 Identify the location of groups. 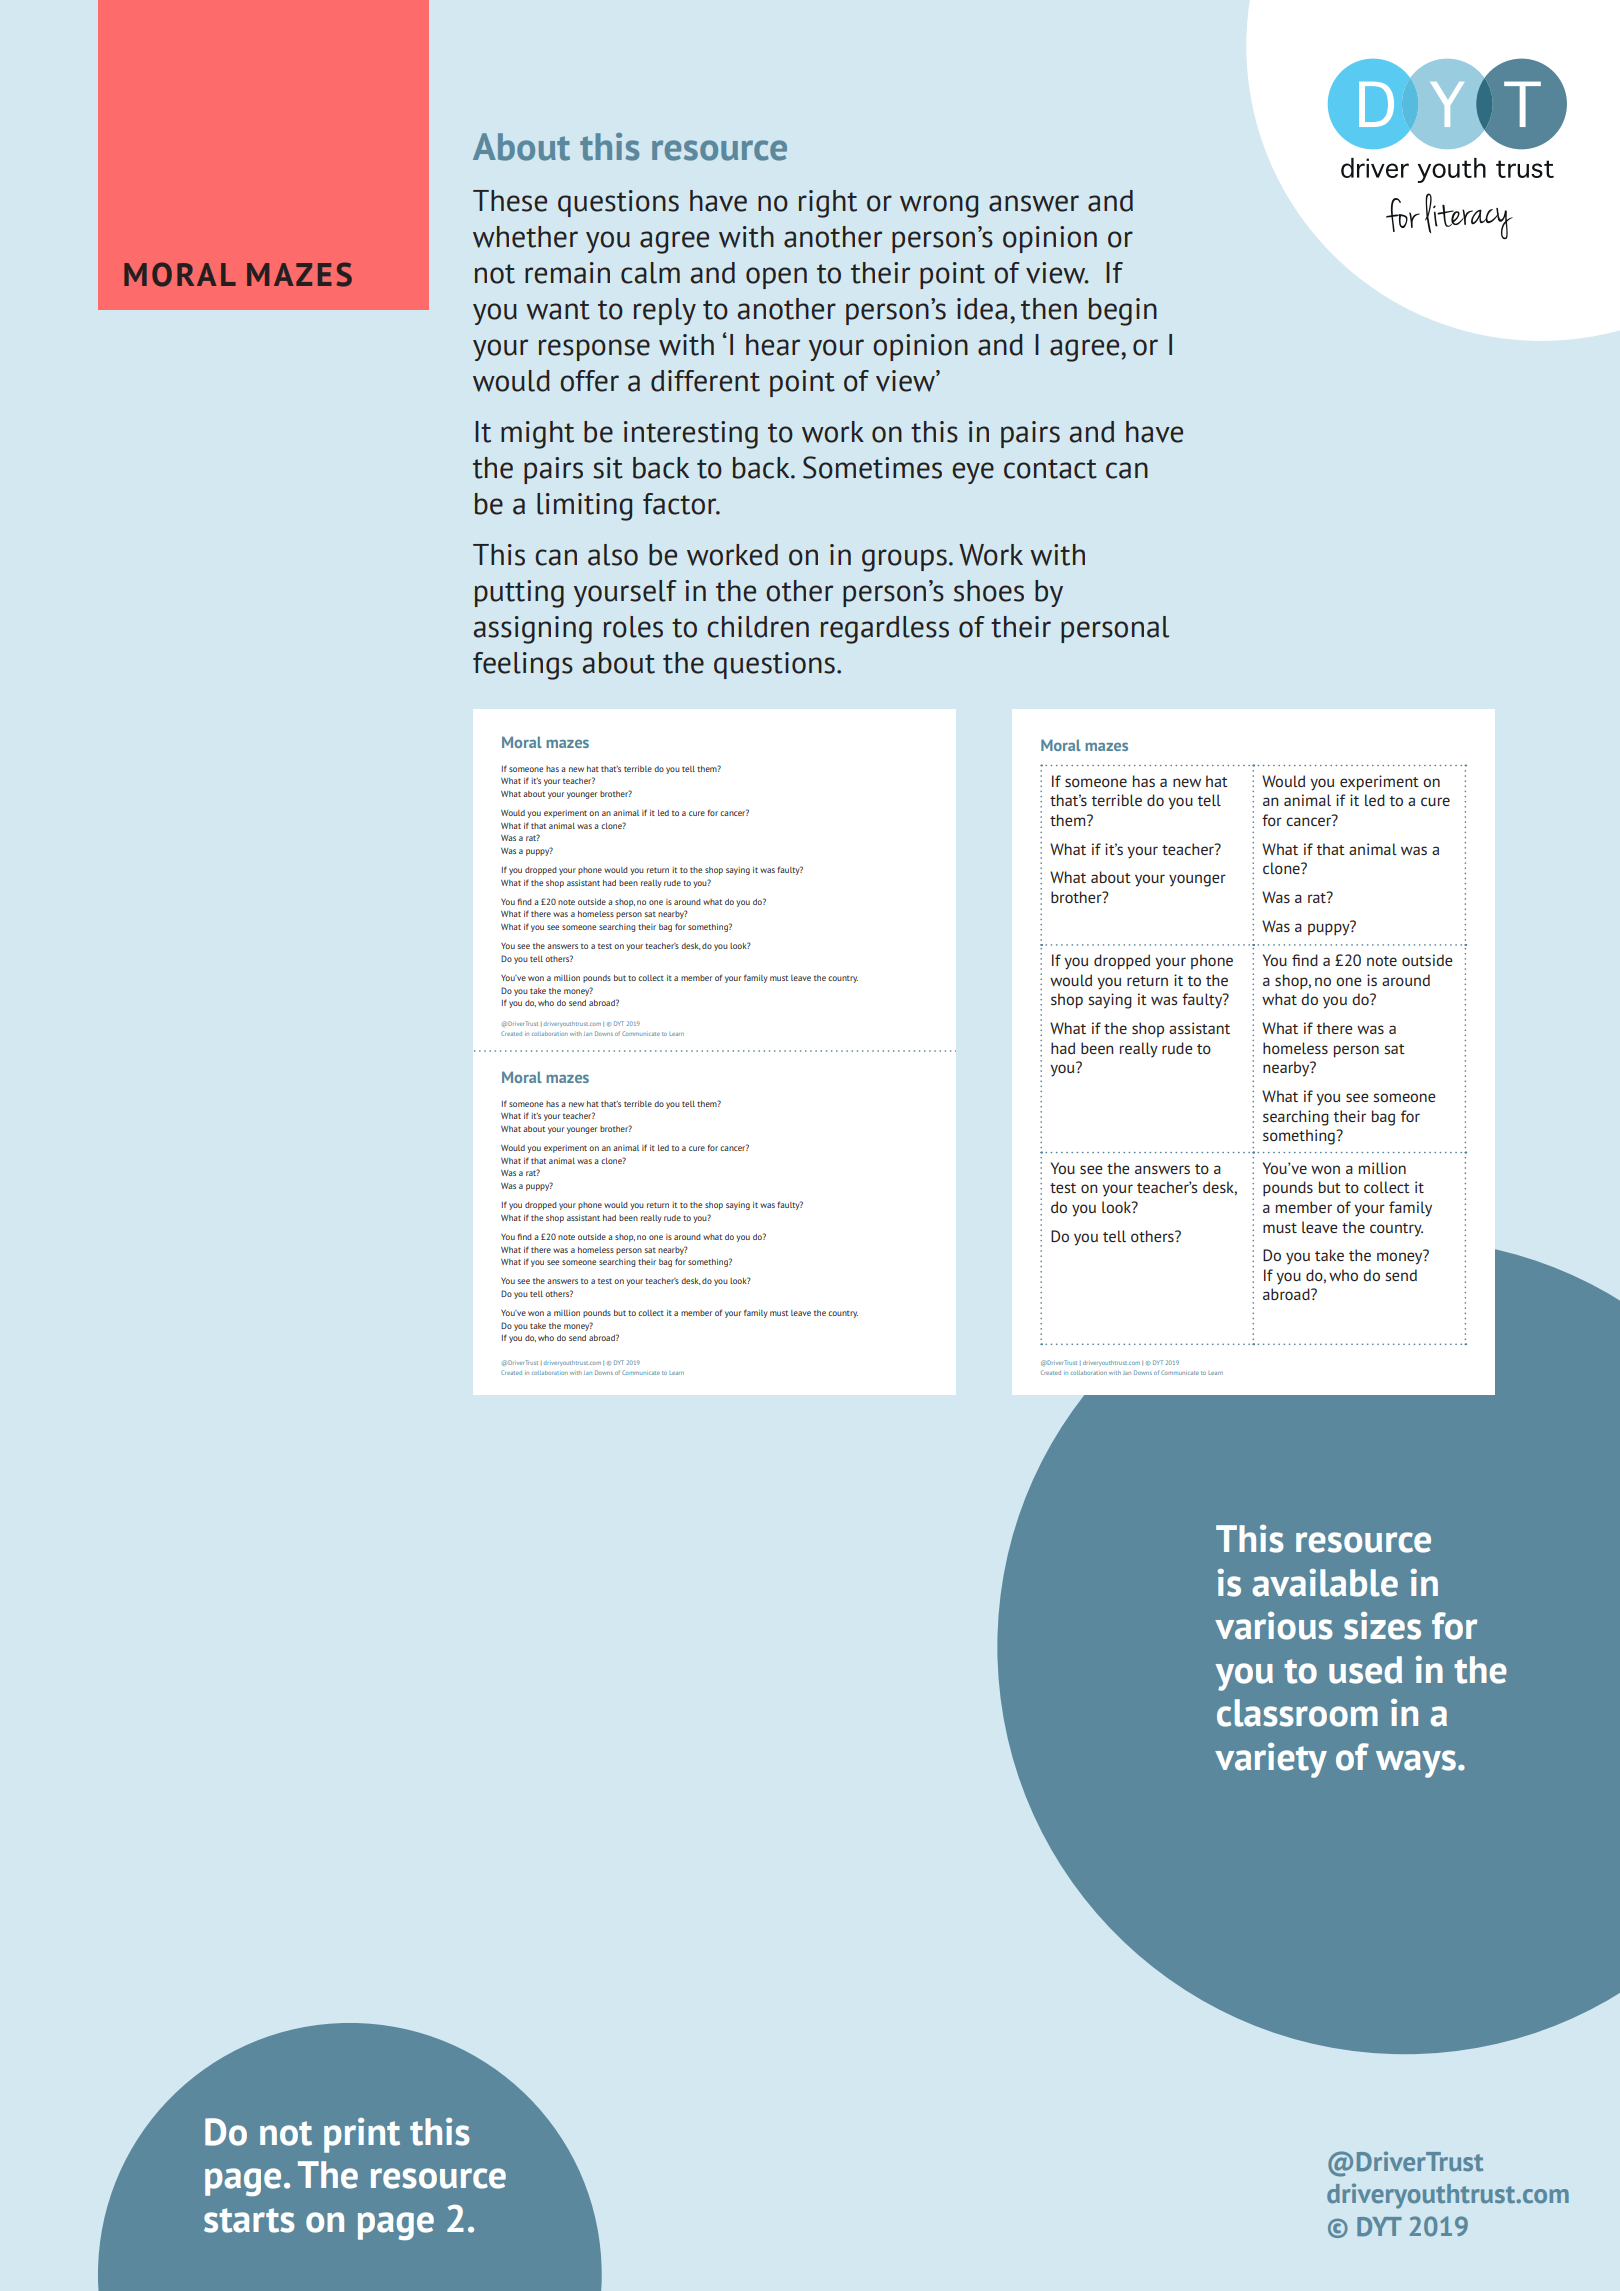
(904, 560).
